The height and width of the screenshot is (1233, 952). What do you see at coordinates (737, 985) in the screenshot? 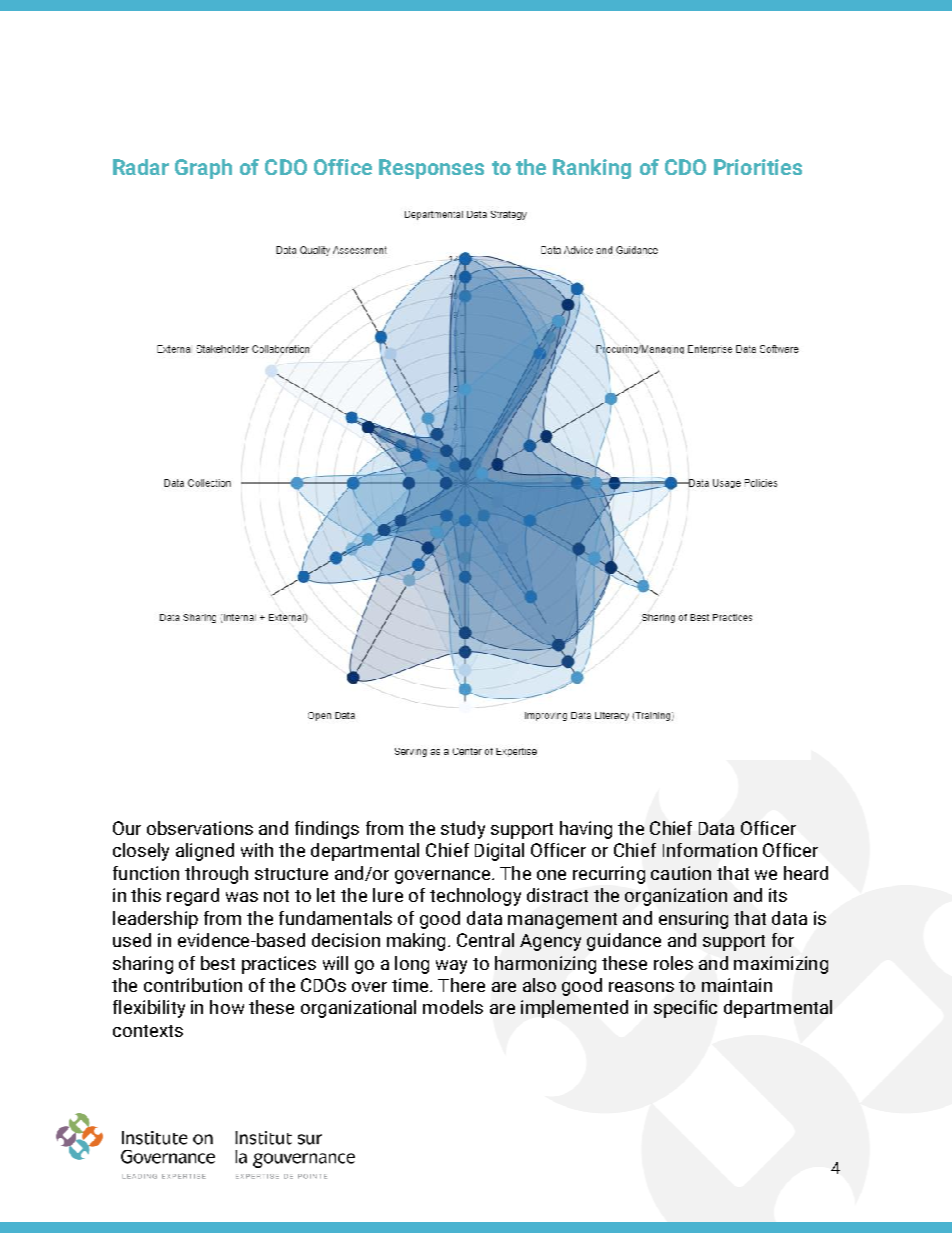
I see `maintain` at bounding box center [737, 985].
